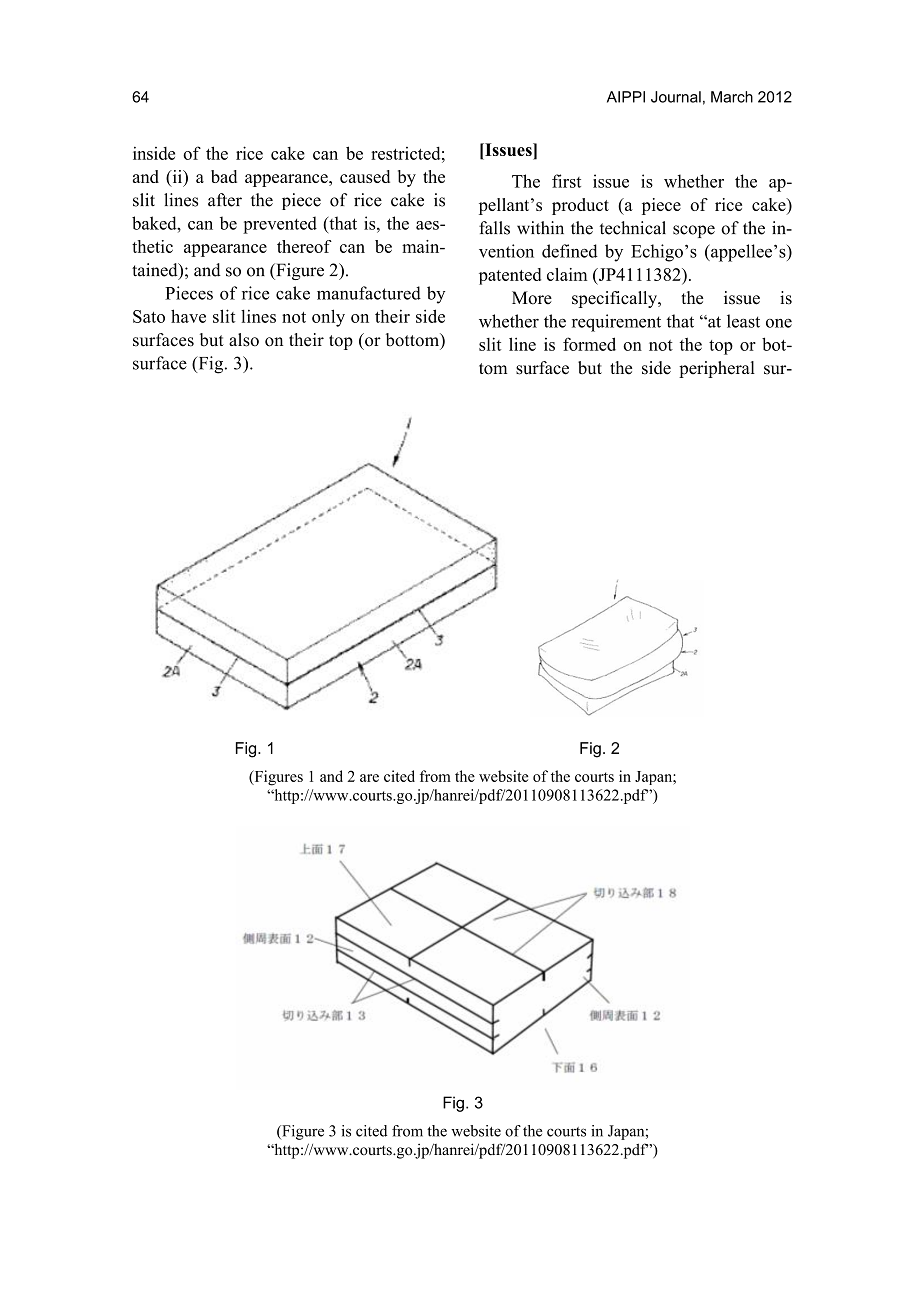  What do you see at coordinates (365, 176) in the screenshot?
I see `caused` at bounding box center [365, 176].
